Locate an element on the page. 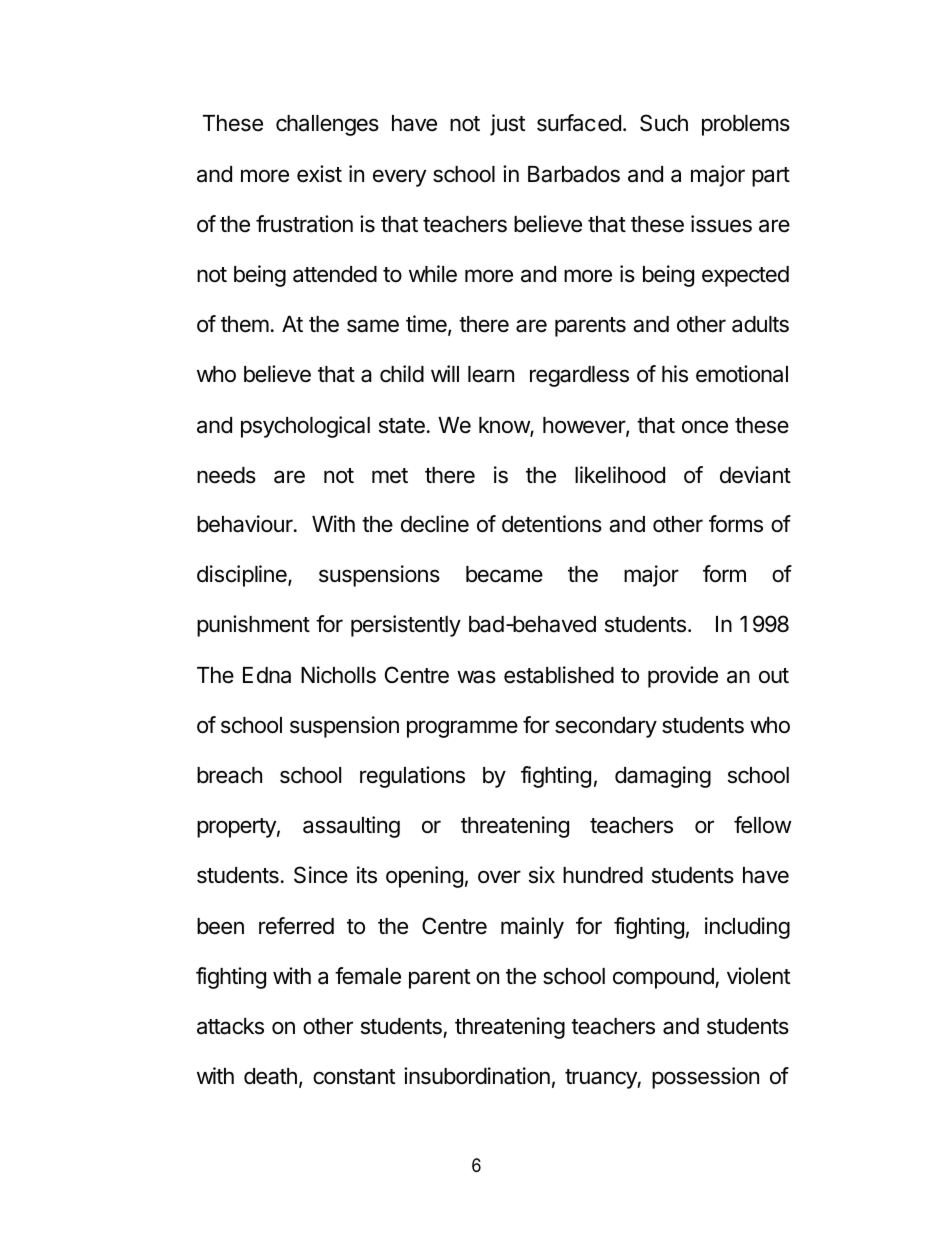 This image has height=1233, width=952. death is located at coordinates (270, 1076).
